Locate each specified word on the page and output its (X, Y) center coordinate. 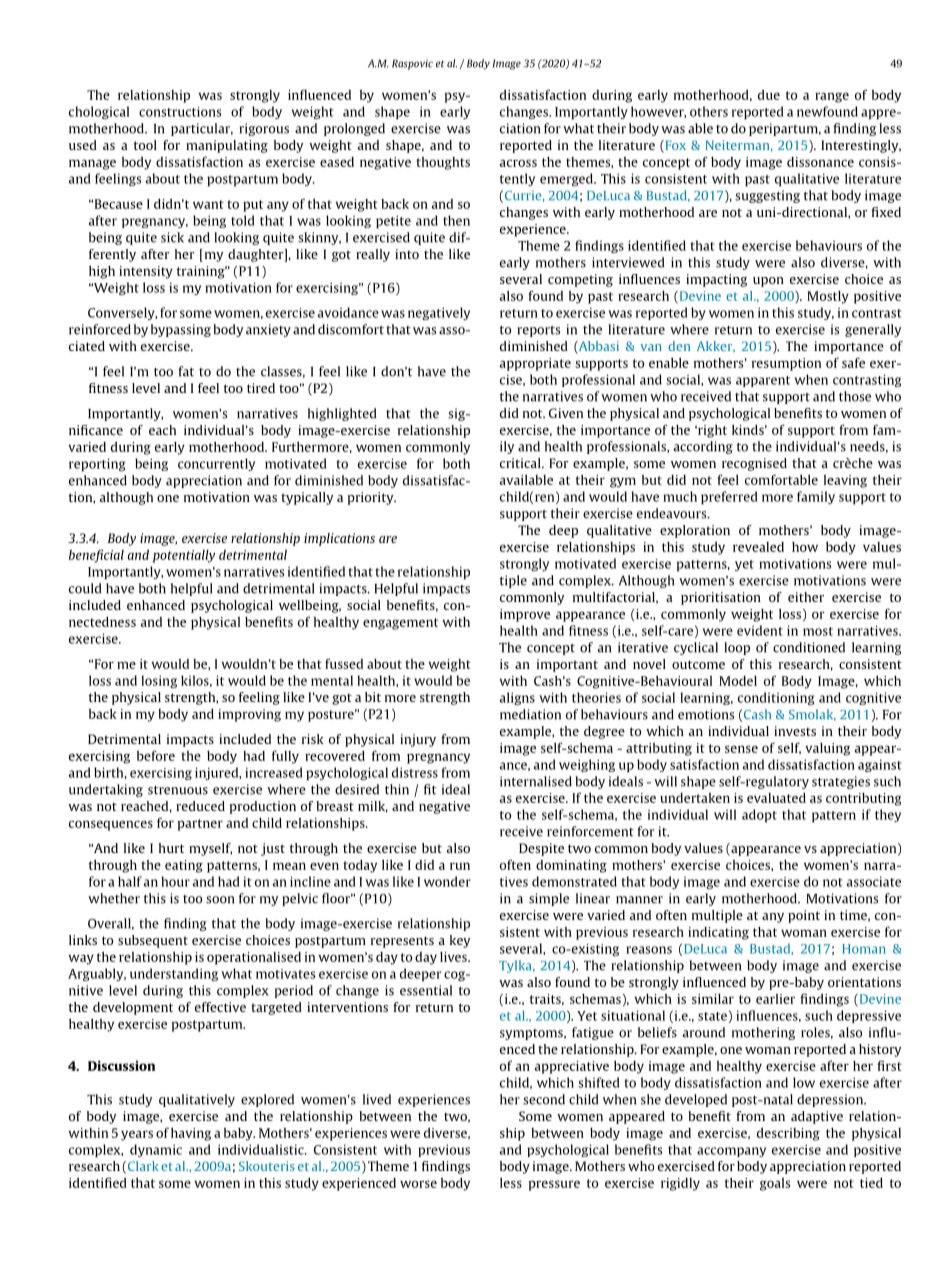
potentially (183, 556)
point (804, 916)
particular (202, 129)
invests (795, 731)
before (156, 755)
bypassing (181, 330)
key (460, 941)
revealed (758, 547)
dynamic (156, 1150)
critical (521, 463)
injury (418, 740)
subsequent (153, 941)
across (518, 163)
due (769, 95)
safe (853, 362)
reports (539, 331)
